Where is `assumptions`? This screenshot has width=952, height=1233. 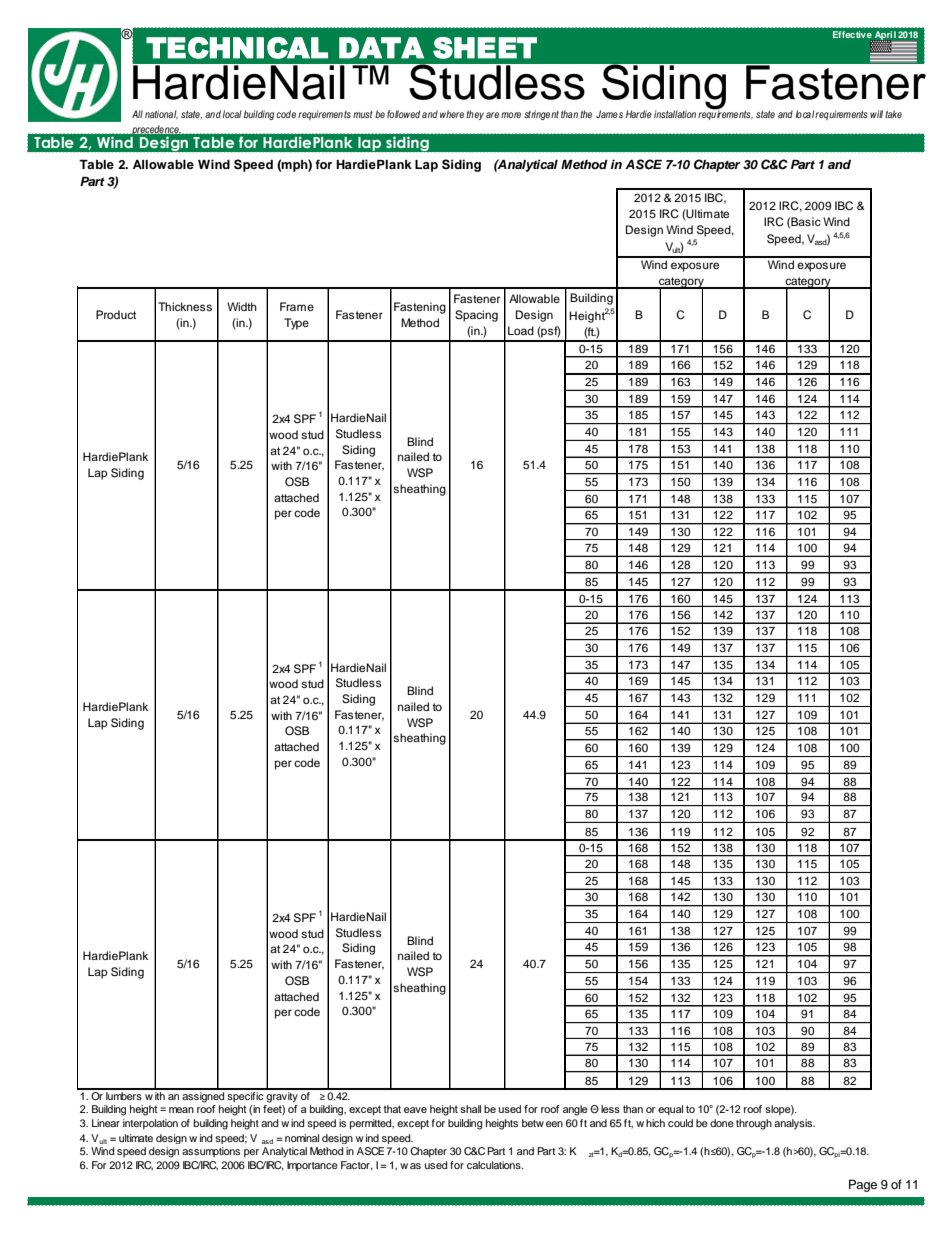
assumptions is located at coordinates (211, 1152).
